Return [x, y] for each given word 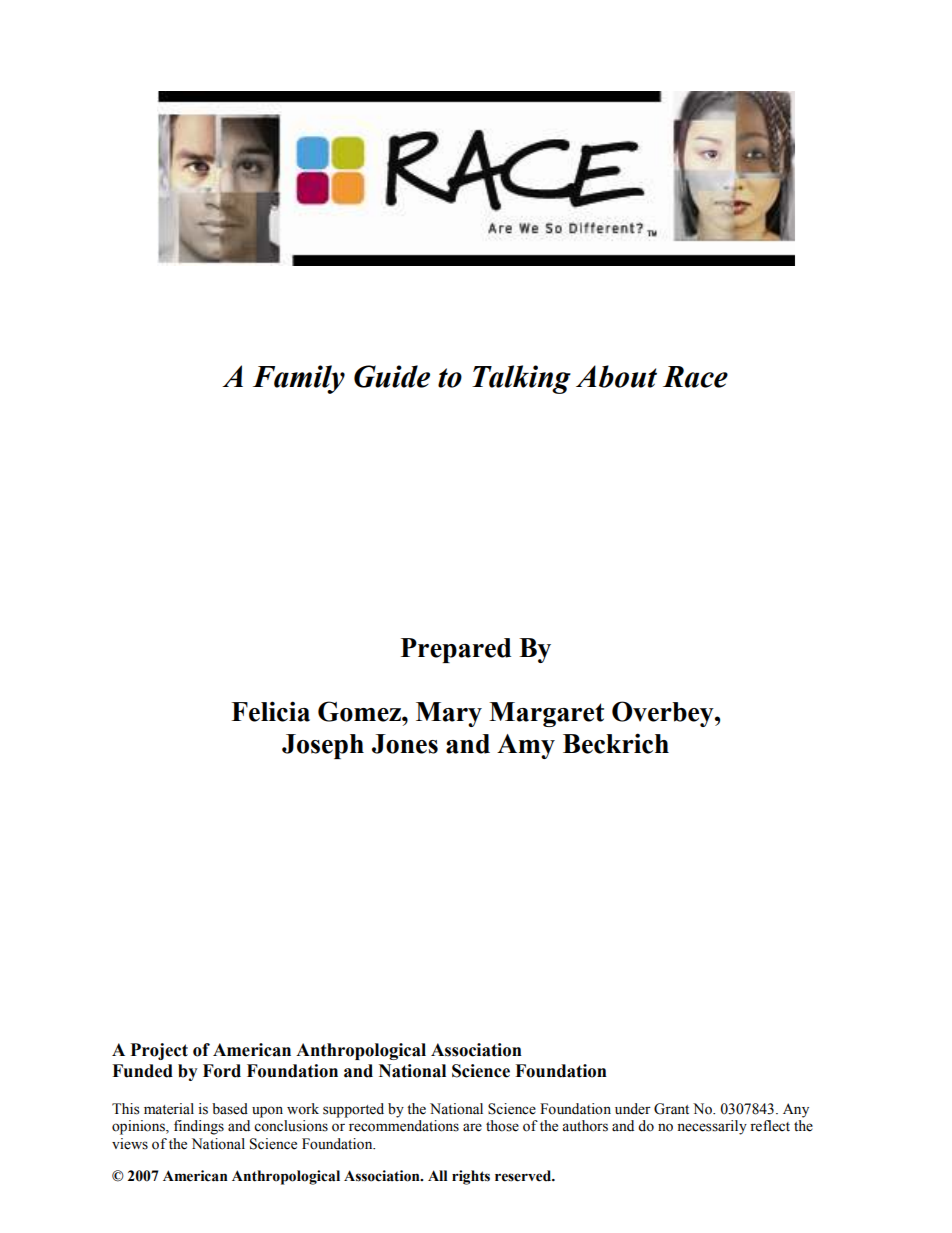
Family [299, 379]
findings [199, 1127]
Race [695, 377]
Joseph [323, 746]
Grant [671, 1109]
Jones [405, 744]
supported [353, 1110]
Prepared [456, 650]
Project [159, 1051]
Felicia [270, 711]
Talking [521, 379]
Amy [526, 746]
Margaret [546, 714]
